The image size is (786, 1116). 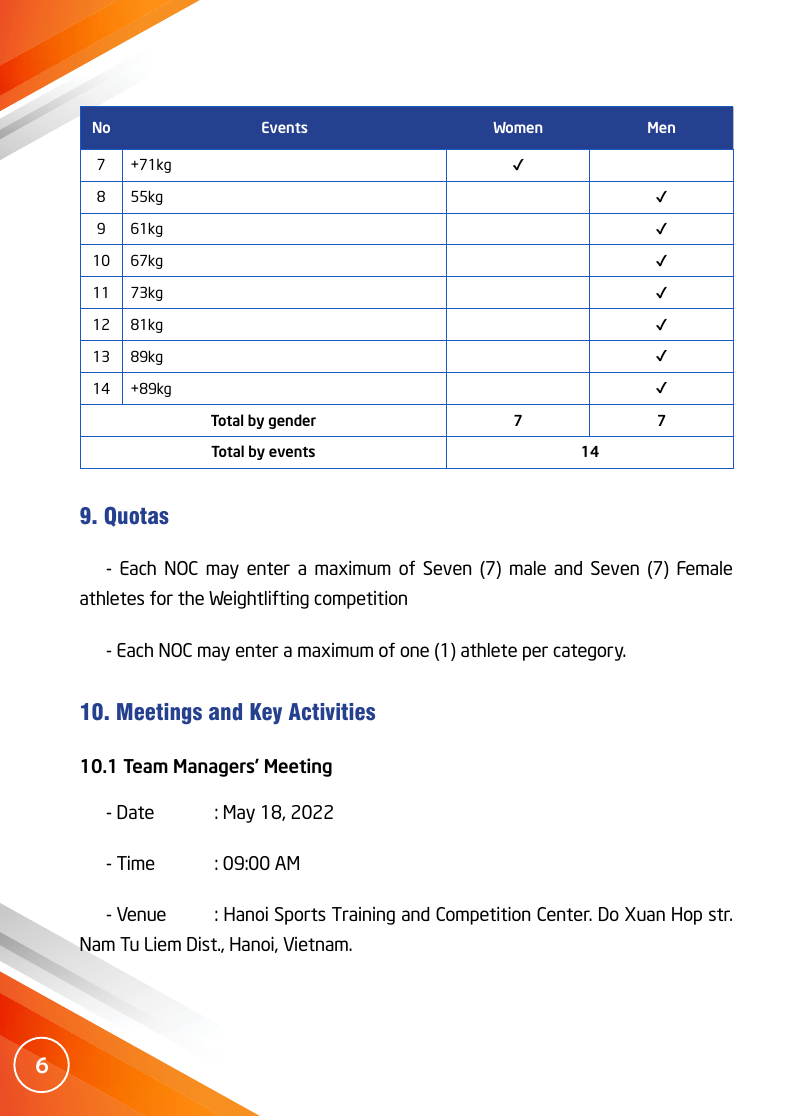 What do you see at coordinates (161, 597) in the screenshot?
I see `for` at bounding box center [161, 597].
